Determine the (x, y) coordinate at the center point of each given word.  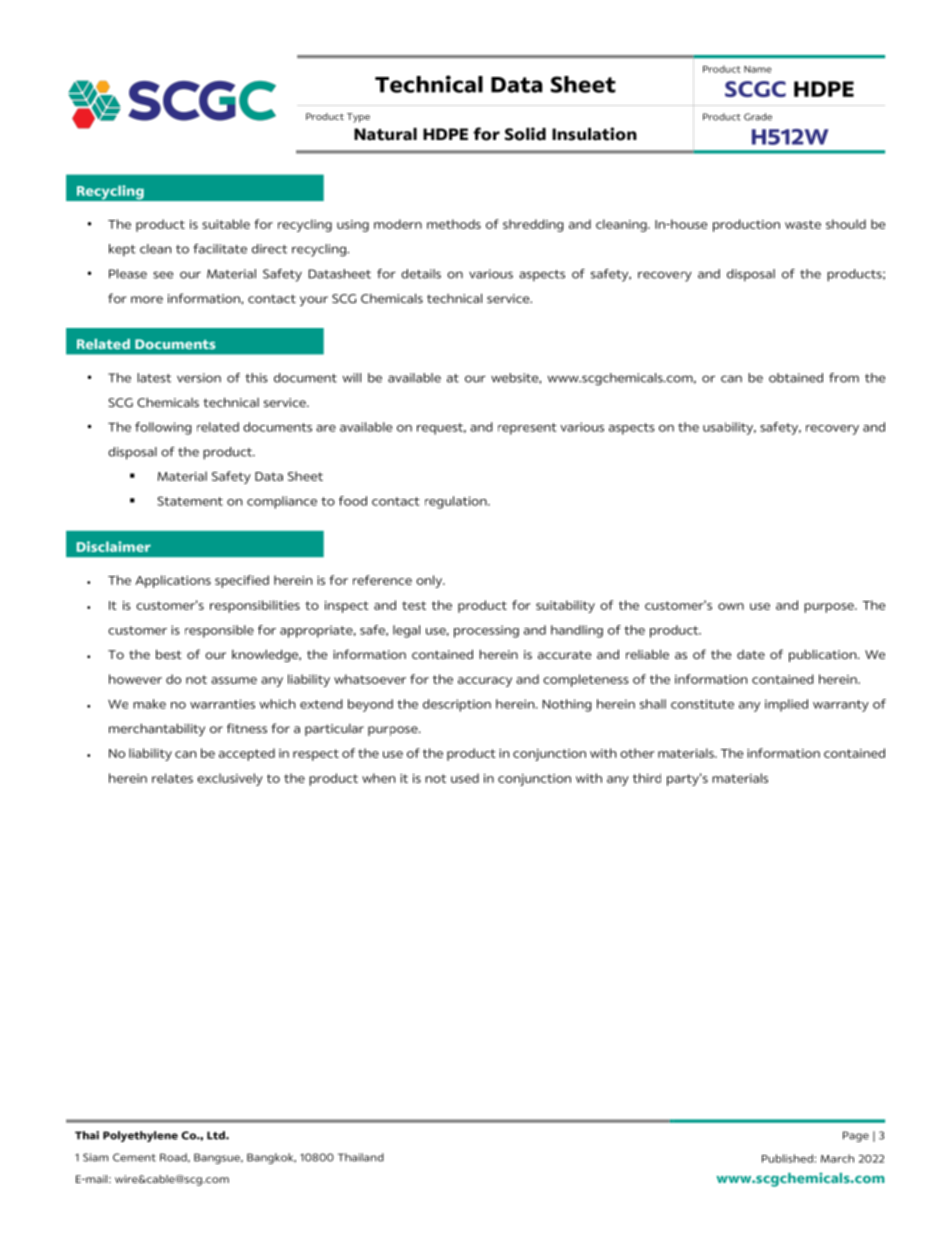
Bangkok (271, 1158)
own (731, 606)
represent (527, 429)
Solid (525, 134)
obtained (796, 378)
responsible (219, 631)
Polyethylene (140, 1136)
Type (358, 118)
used (465, 778)
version (199, 378)
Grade (758, 117)
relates (172, 778)
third (647, 778)
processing (486, 631)
